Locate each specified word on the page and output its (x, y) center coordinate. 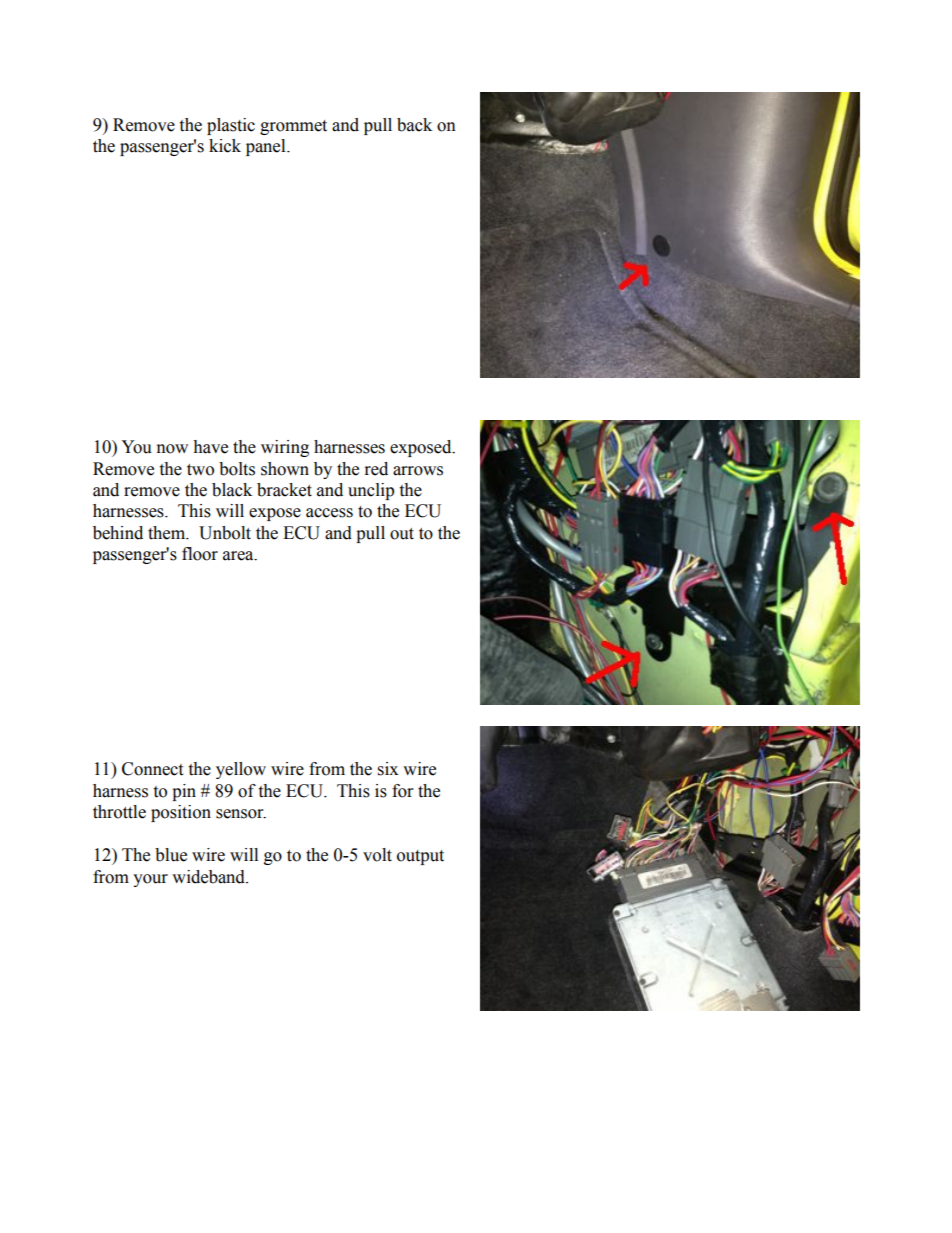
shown (285, 469)
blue (171, 855)
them (168, 533)
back (414, 125)
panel (267, 147)
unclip (371, 491)
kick (225, 146)
